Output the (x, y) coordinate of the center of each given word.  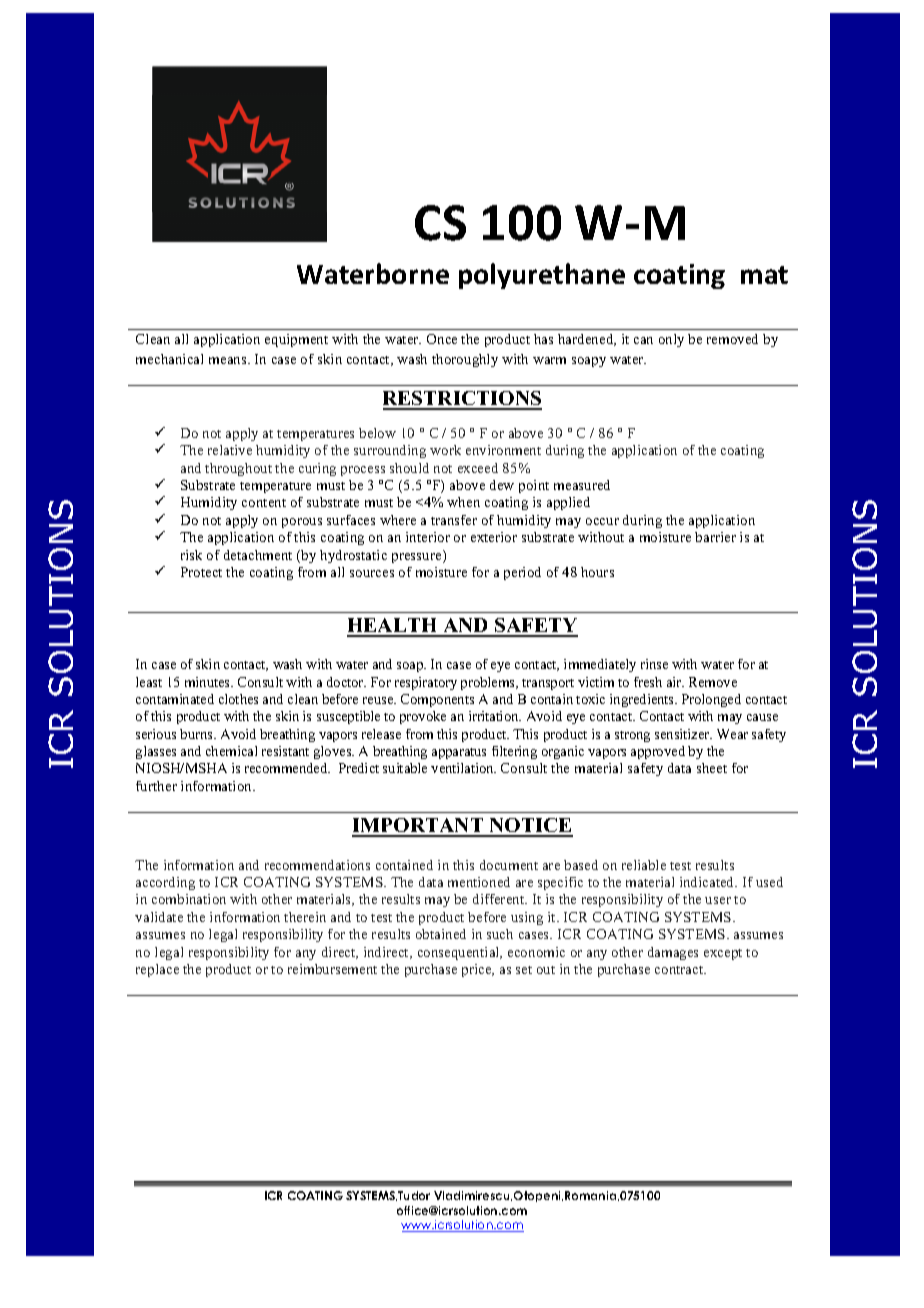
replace (157, 970)
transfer (454, 520)
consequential (460, 953)
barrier (715, 537)
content (264, 503)
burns (197, 734)
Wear (732, 734)
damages (673, 953)
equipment (296, 340)
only (671, 340)
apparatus (459, 753)
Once (442, 339)
